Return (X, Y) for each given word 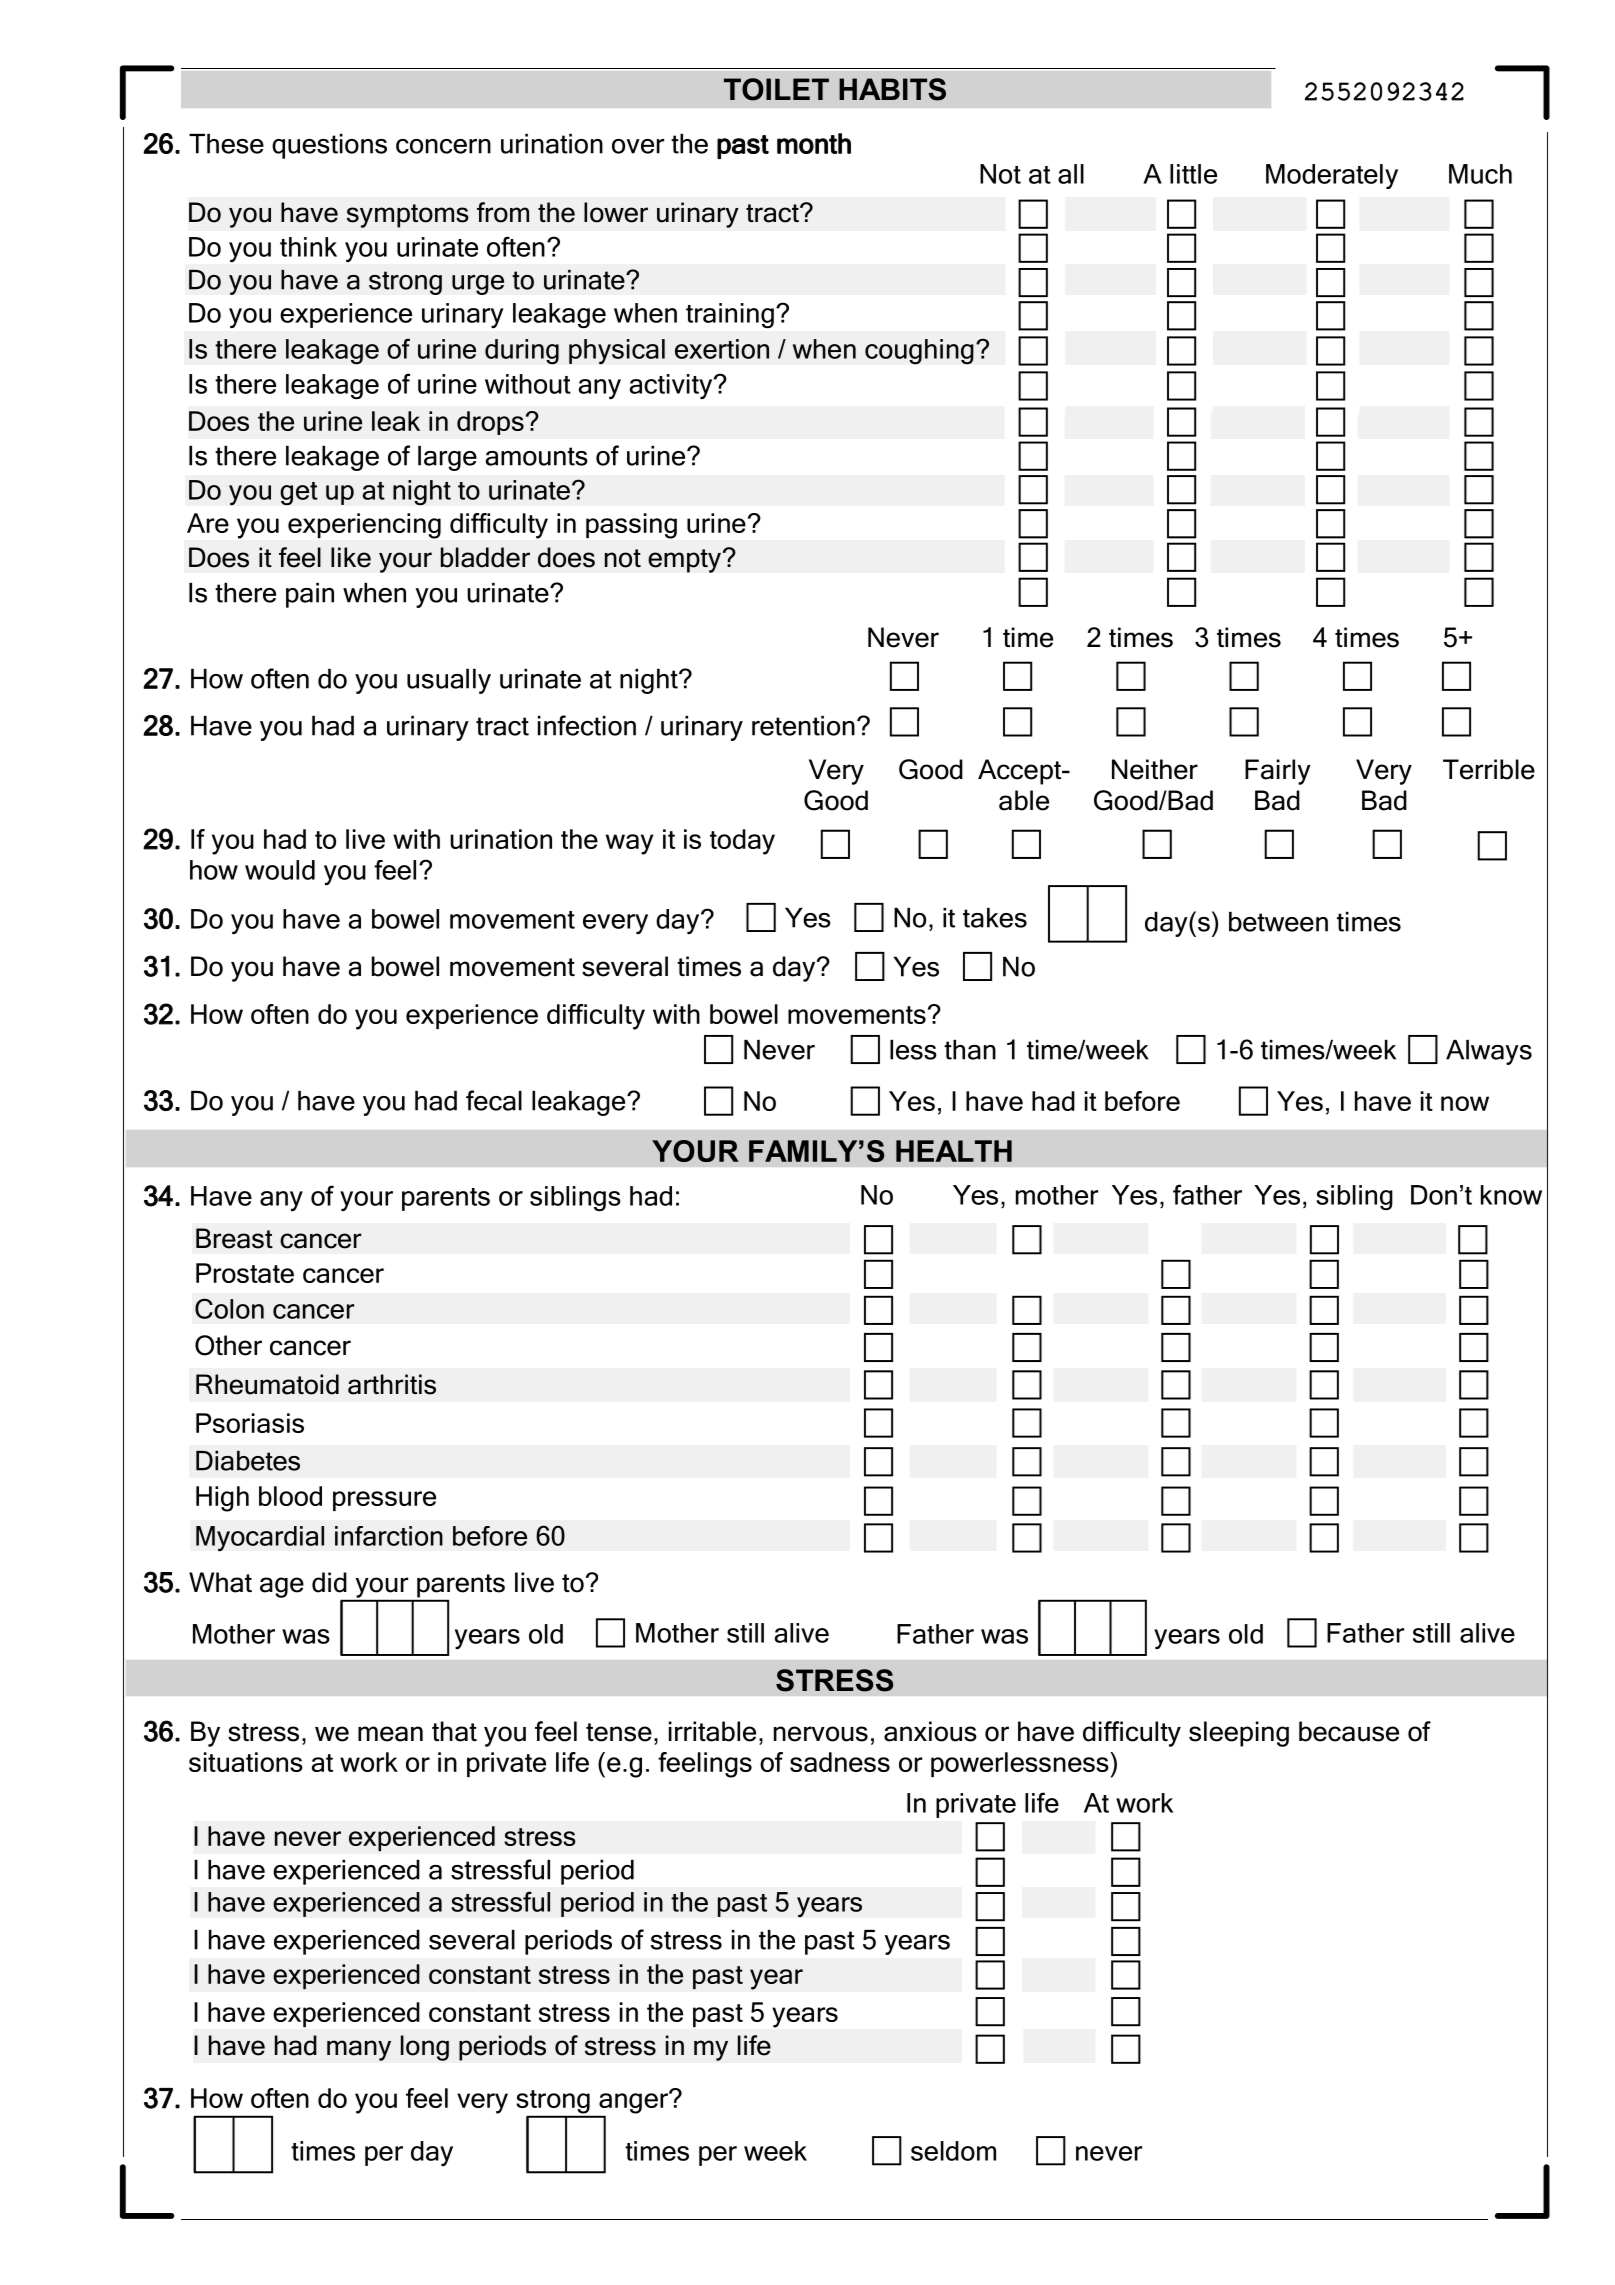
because (1349, 1731)
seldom (953, 2151)
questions (329, 146)
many (359, 2050)
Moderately (1332, 176)
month (814, 143)
